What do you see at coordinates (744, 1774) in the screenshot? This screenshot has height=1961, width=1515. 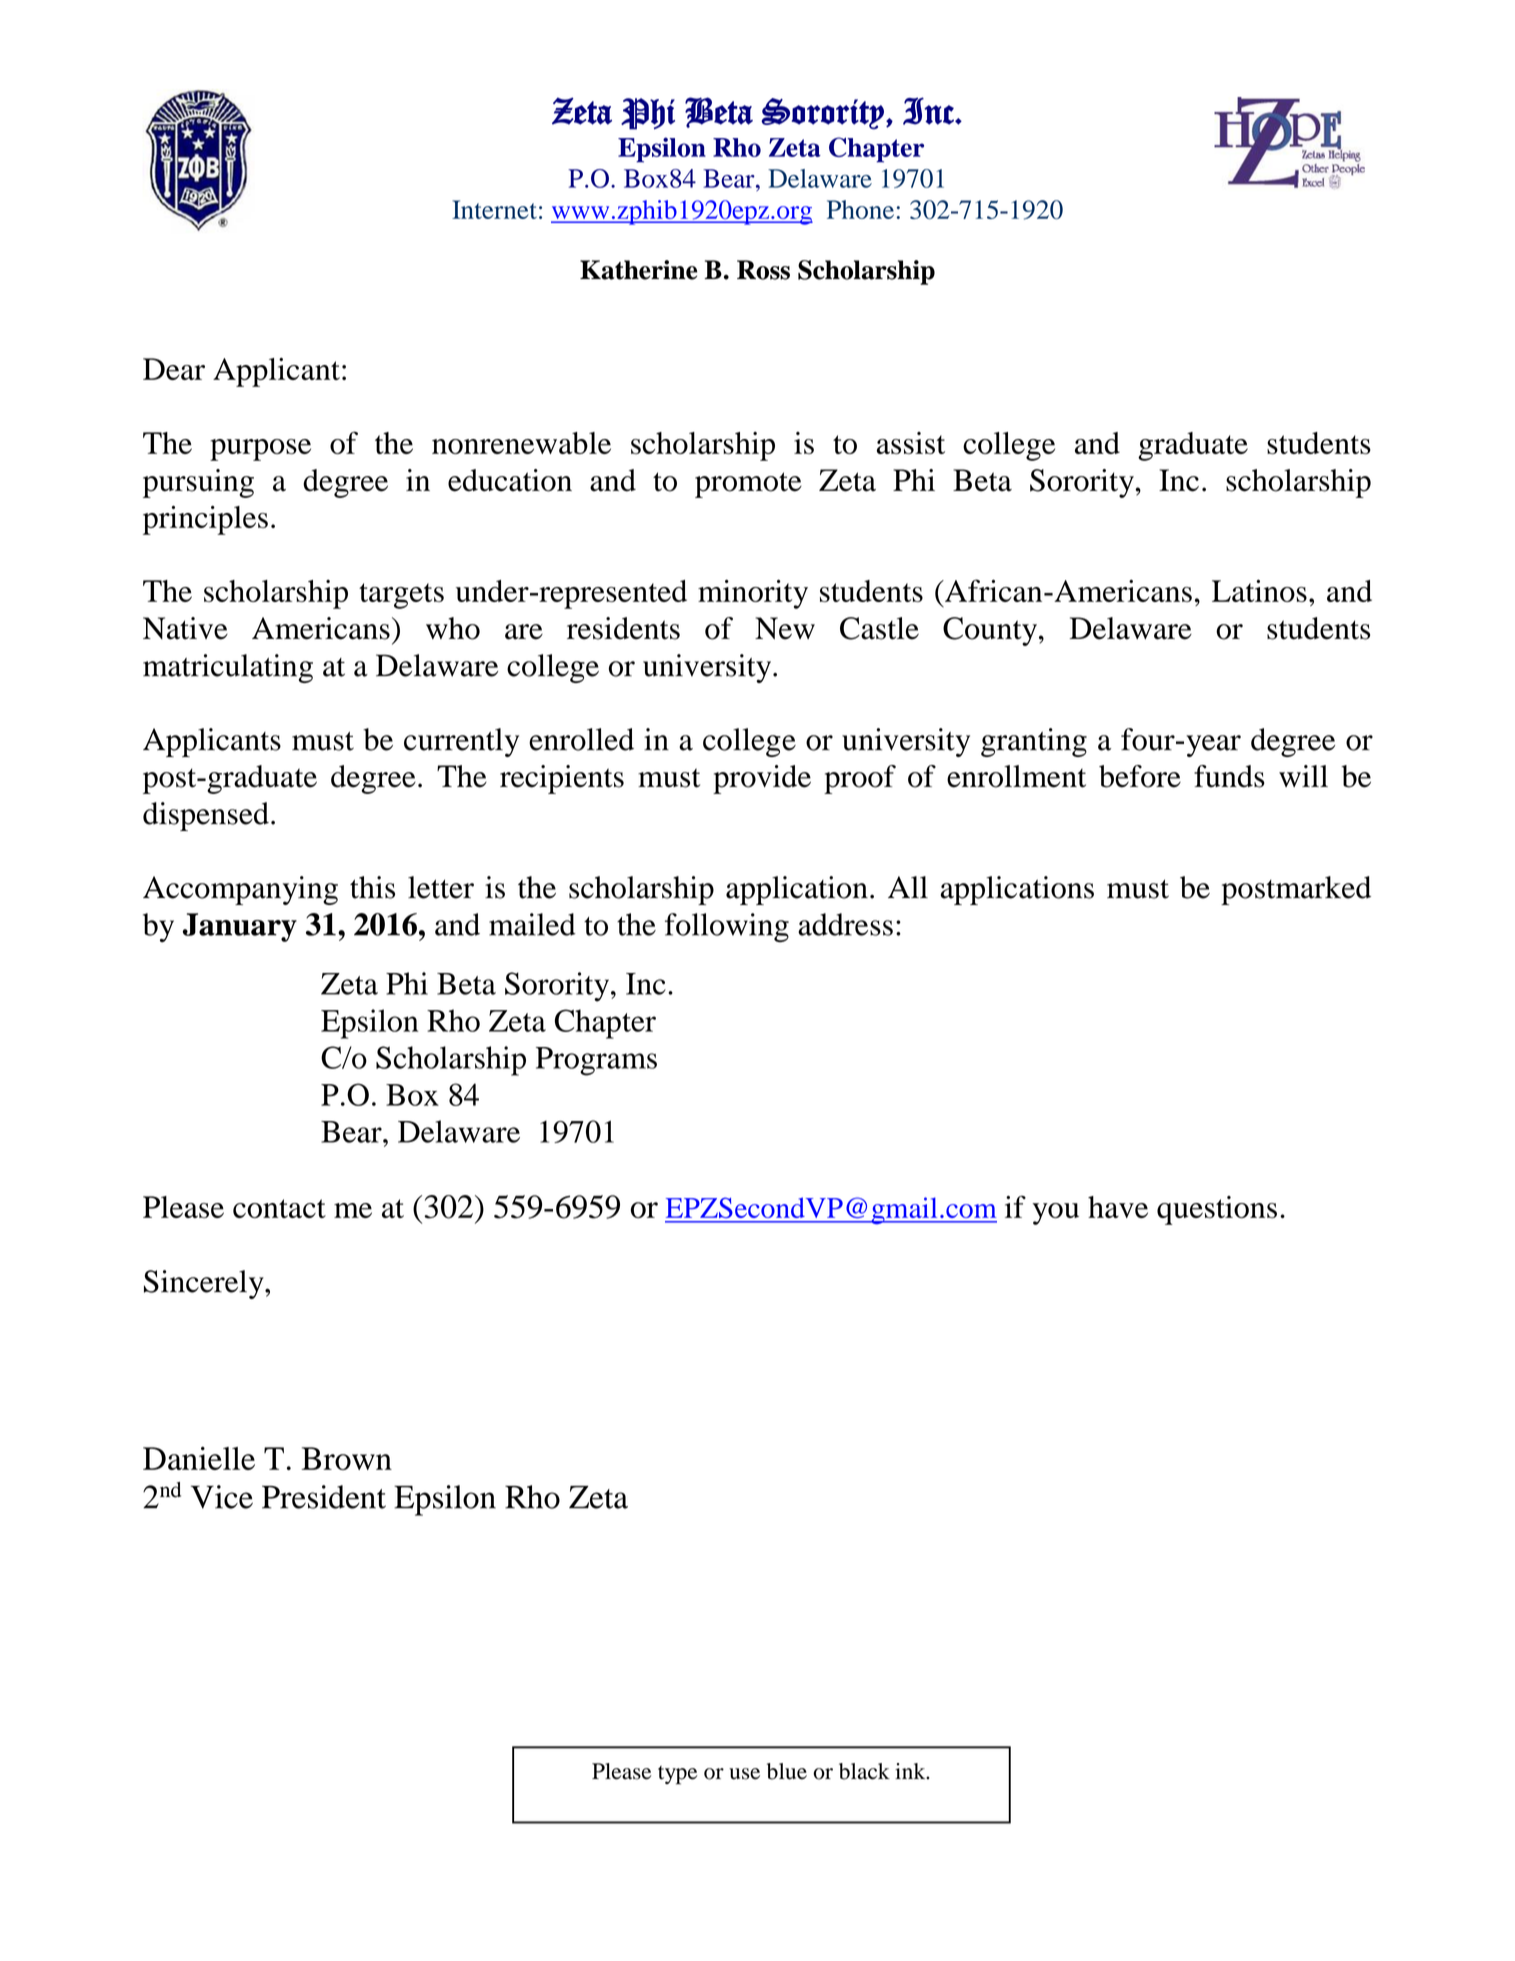 I see `use` at bounding box center [744, 1774].
